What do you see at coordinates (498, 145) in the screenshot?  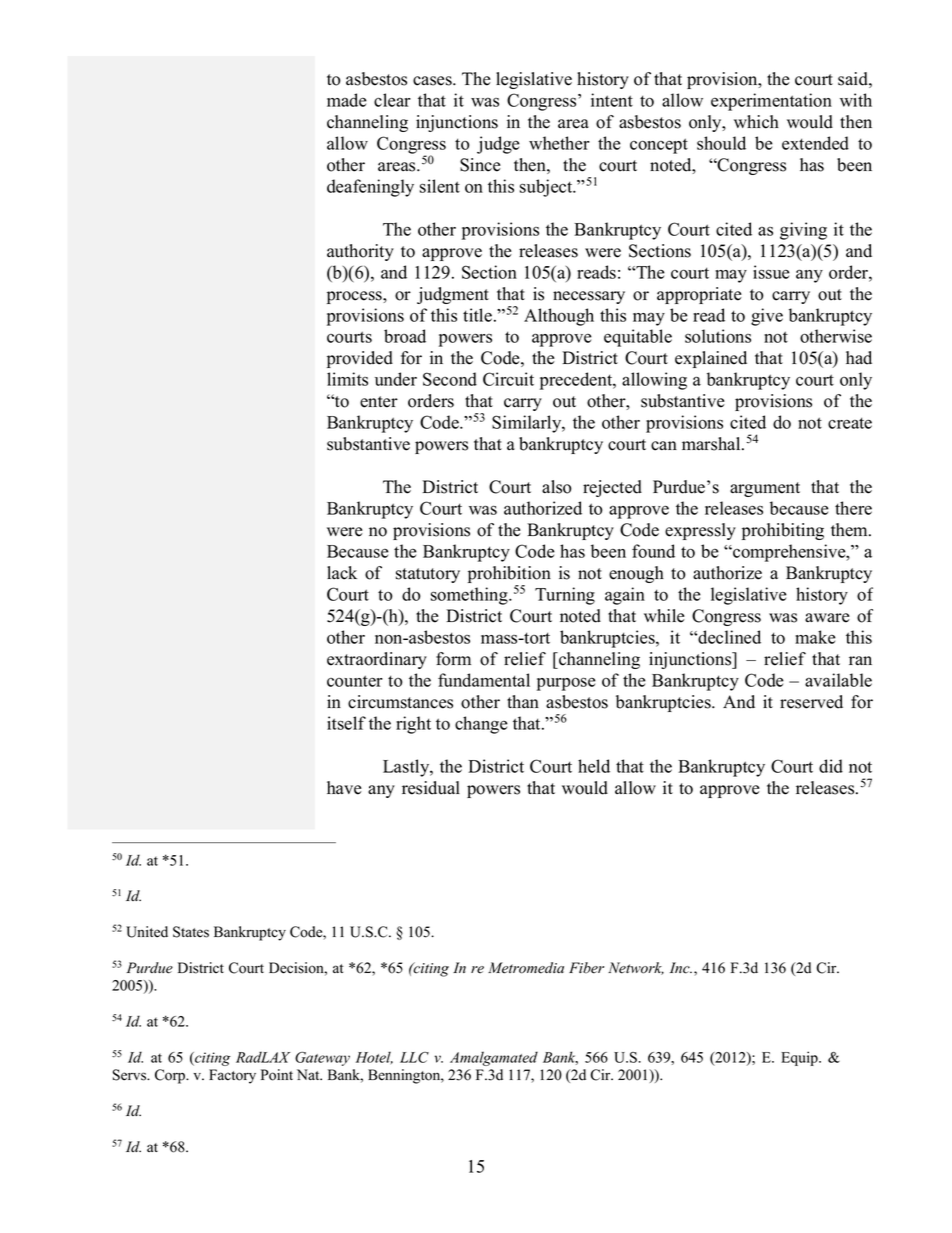 I see `judge` at bounding box center [498, 145].
